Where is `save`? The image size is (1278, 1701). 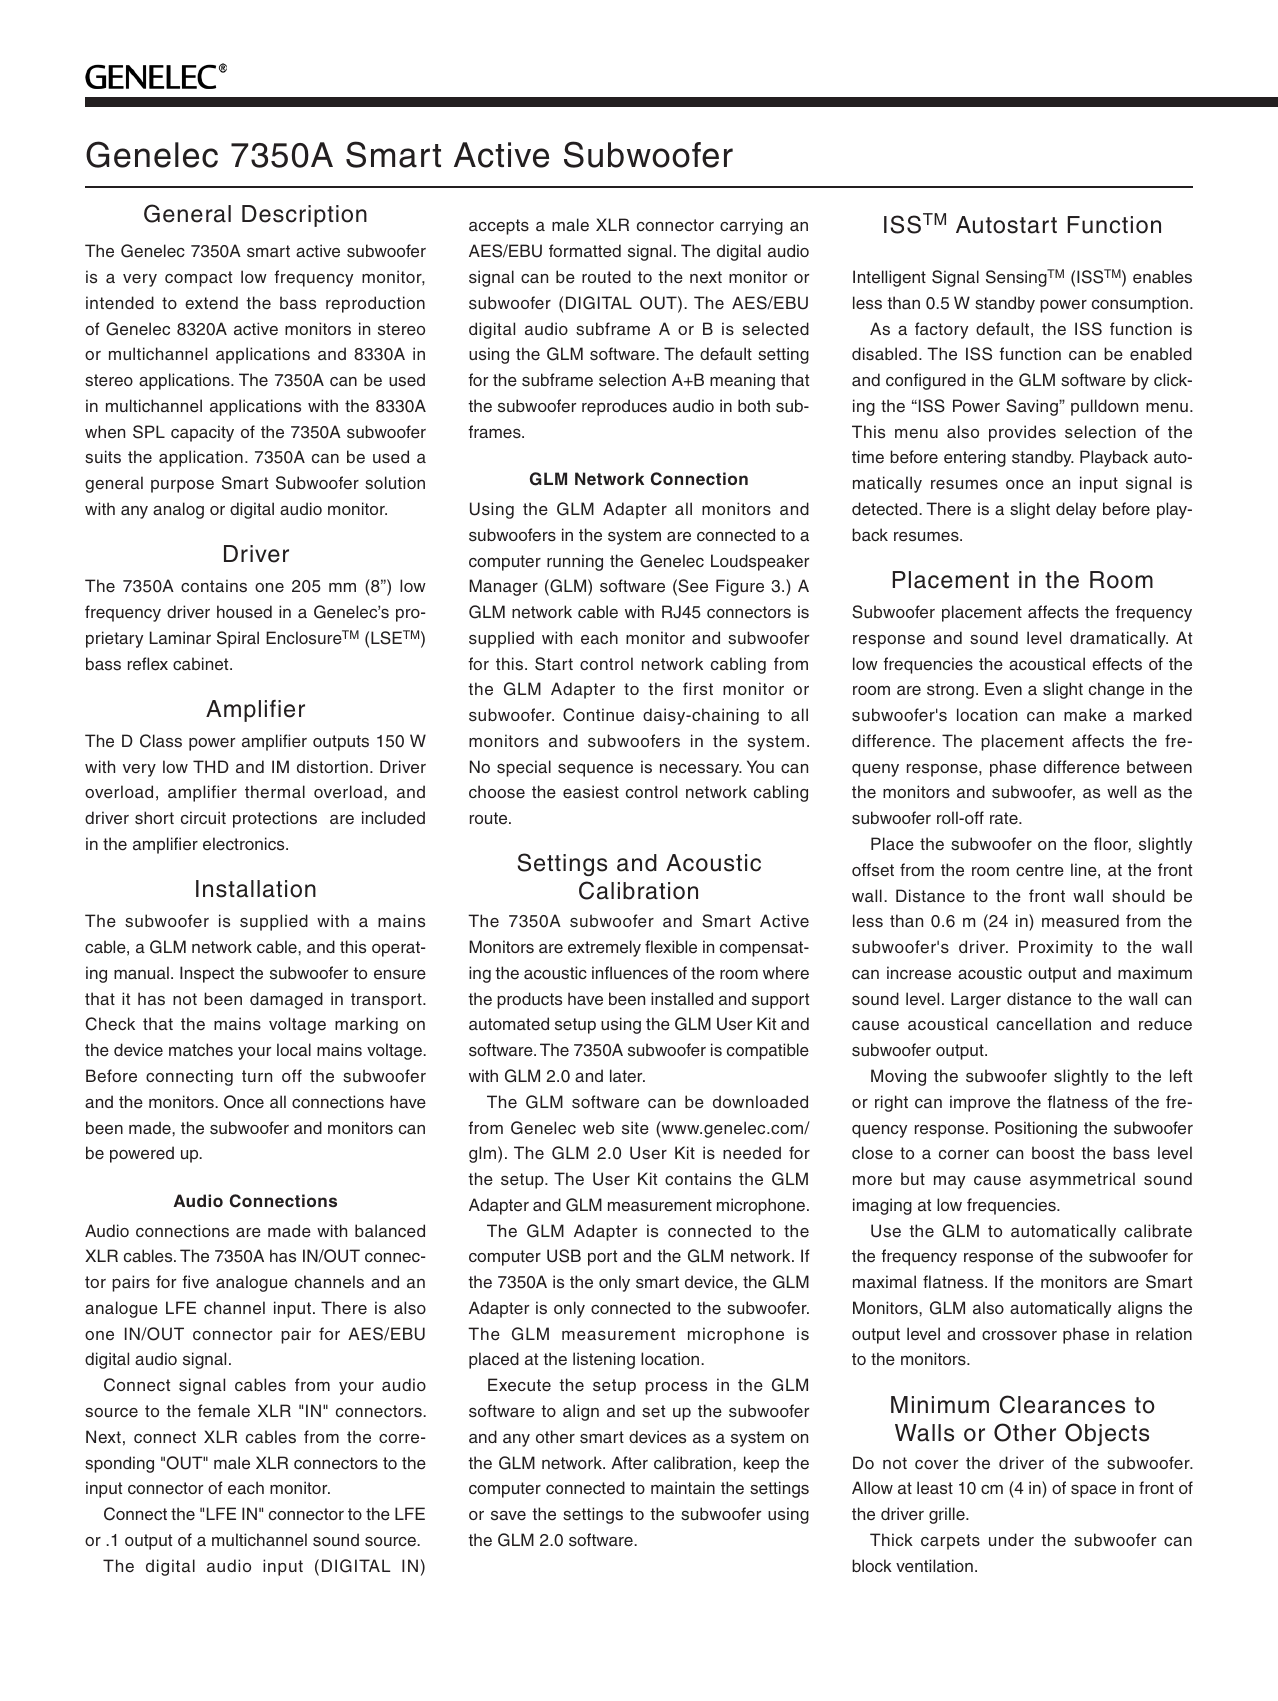
save is located at coordinates (508, 1516).
